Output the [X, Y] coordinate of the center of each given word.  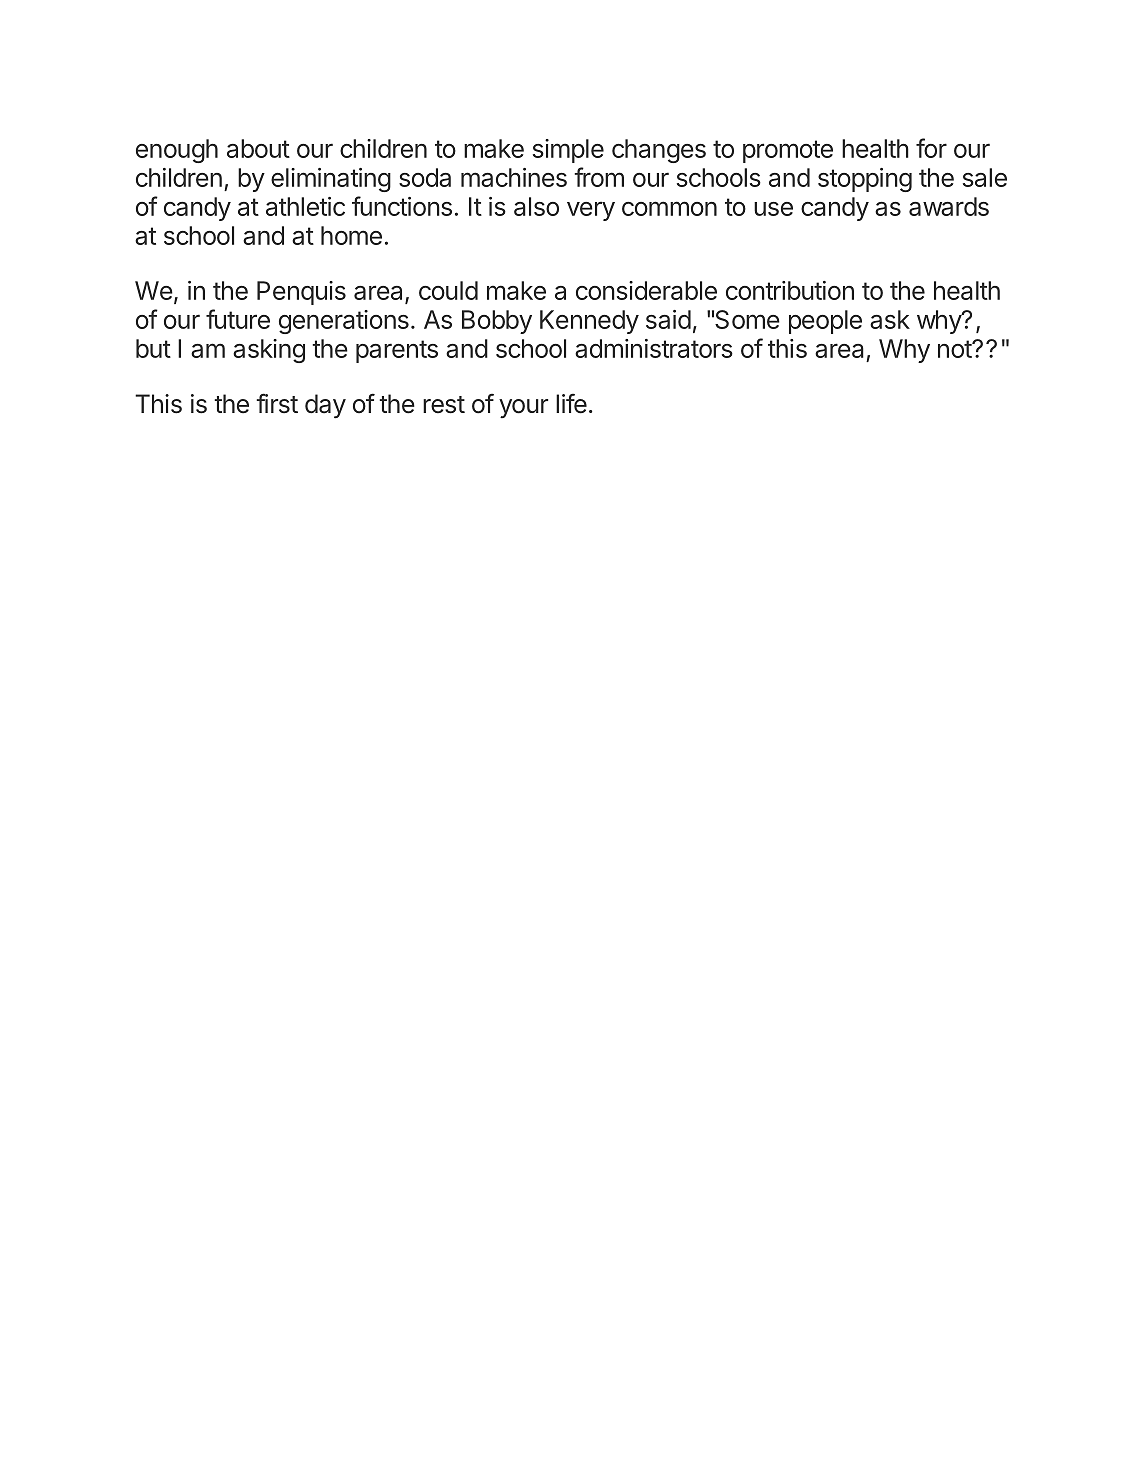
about [258, 148]
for [931, 148]
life [571, 404]
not [955, 349]
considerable [646, 290]
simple [568, 151]
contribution [790, 290]
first [277, 403]
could [448, 290]
